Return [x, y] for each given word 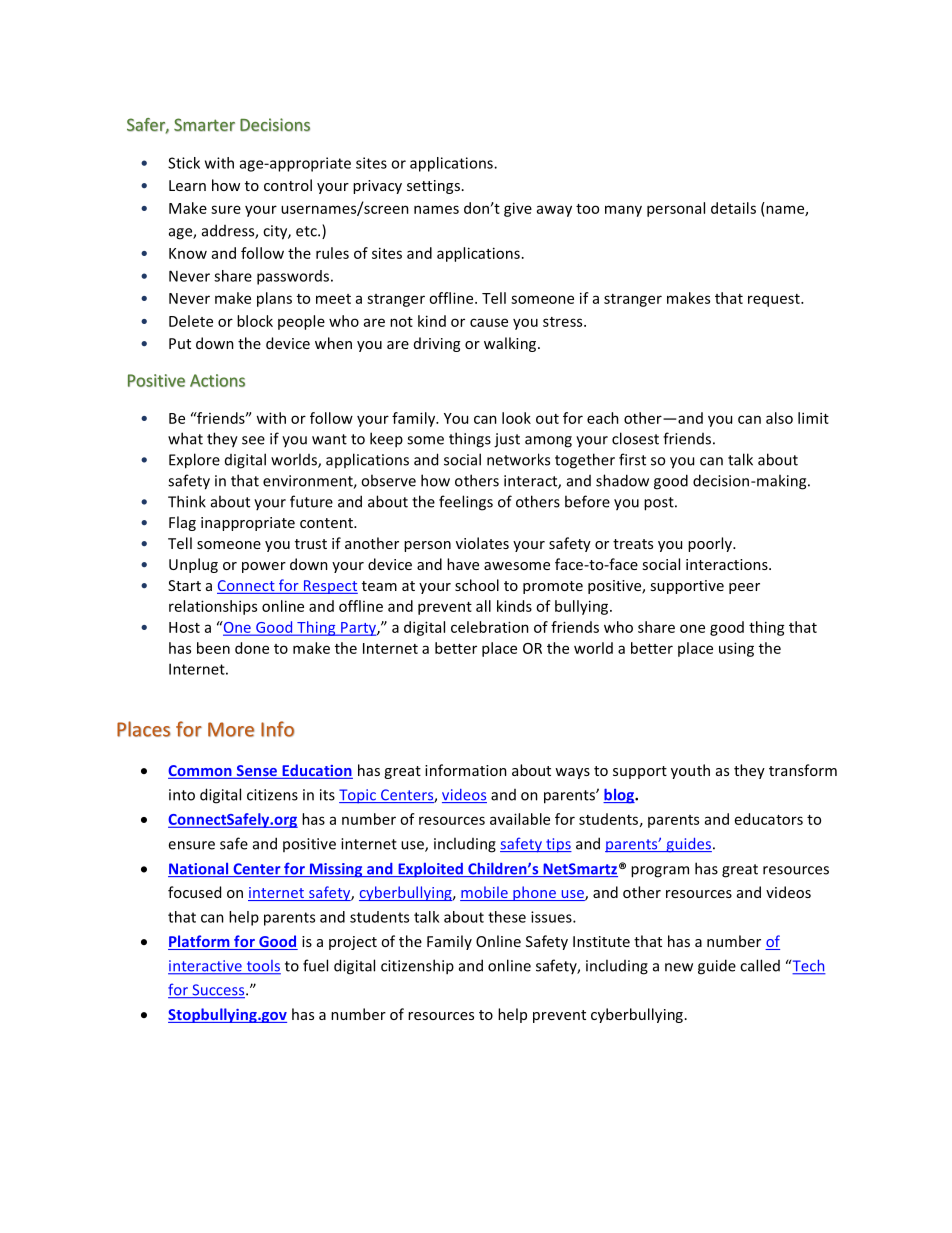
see [253, 440]
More [231, 729]
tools [262, 967]
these [507, 917]
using [736, 649]
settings [433, 187]
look [516, 418]
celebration [490, 627]
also [779, 418]
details [733, 208]
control [288, 185]
